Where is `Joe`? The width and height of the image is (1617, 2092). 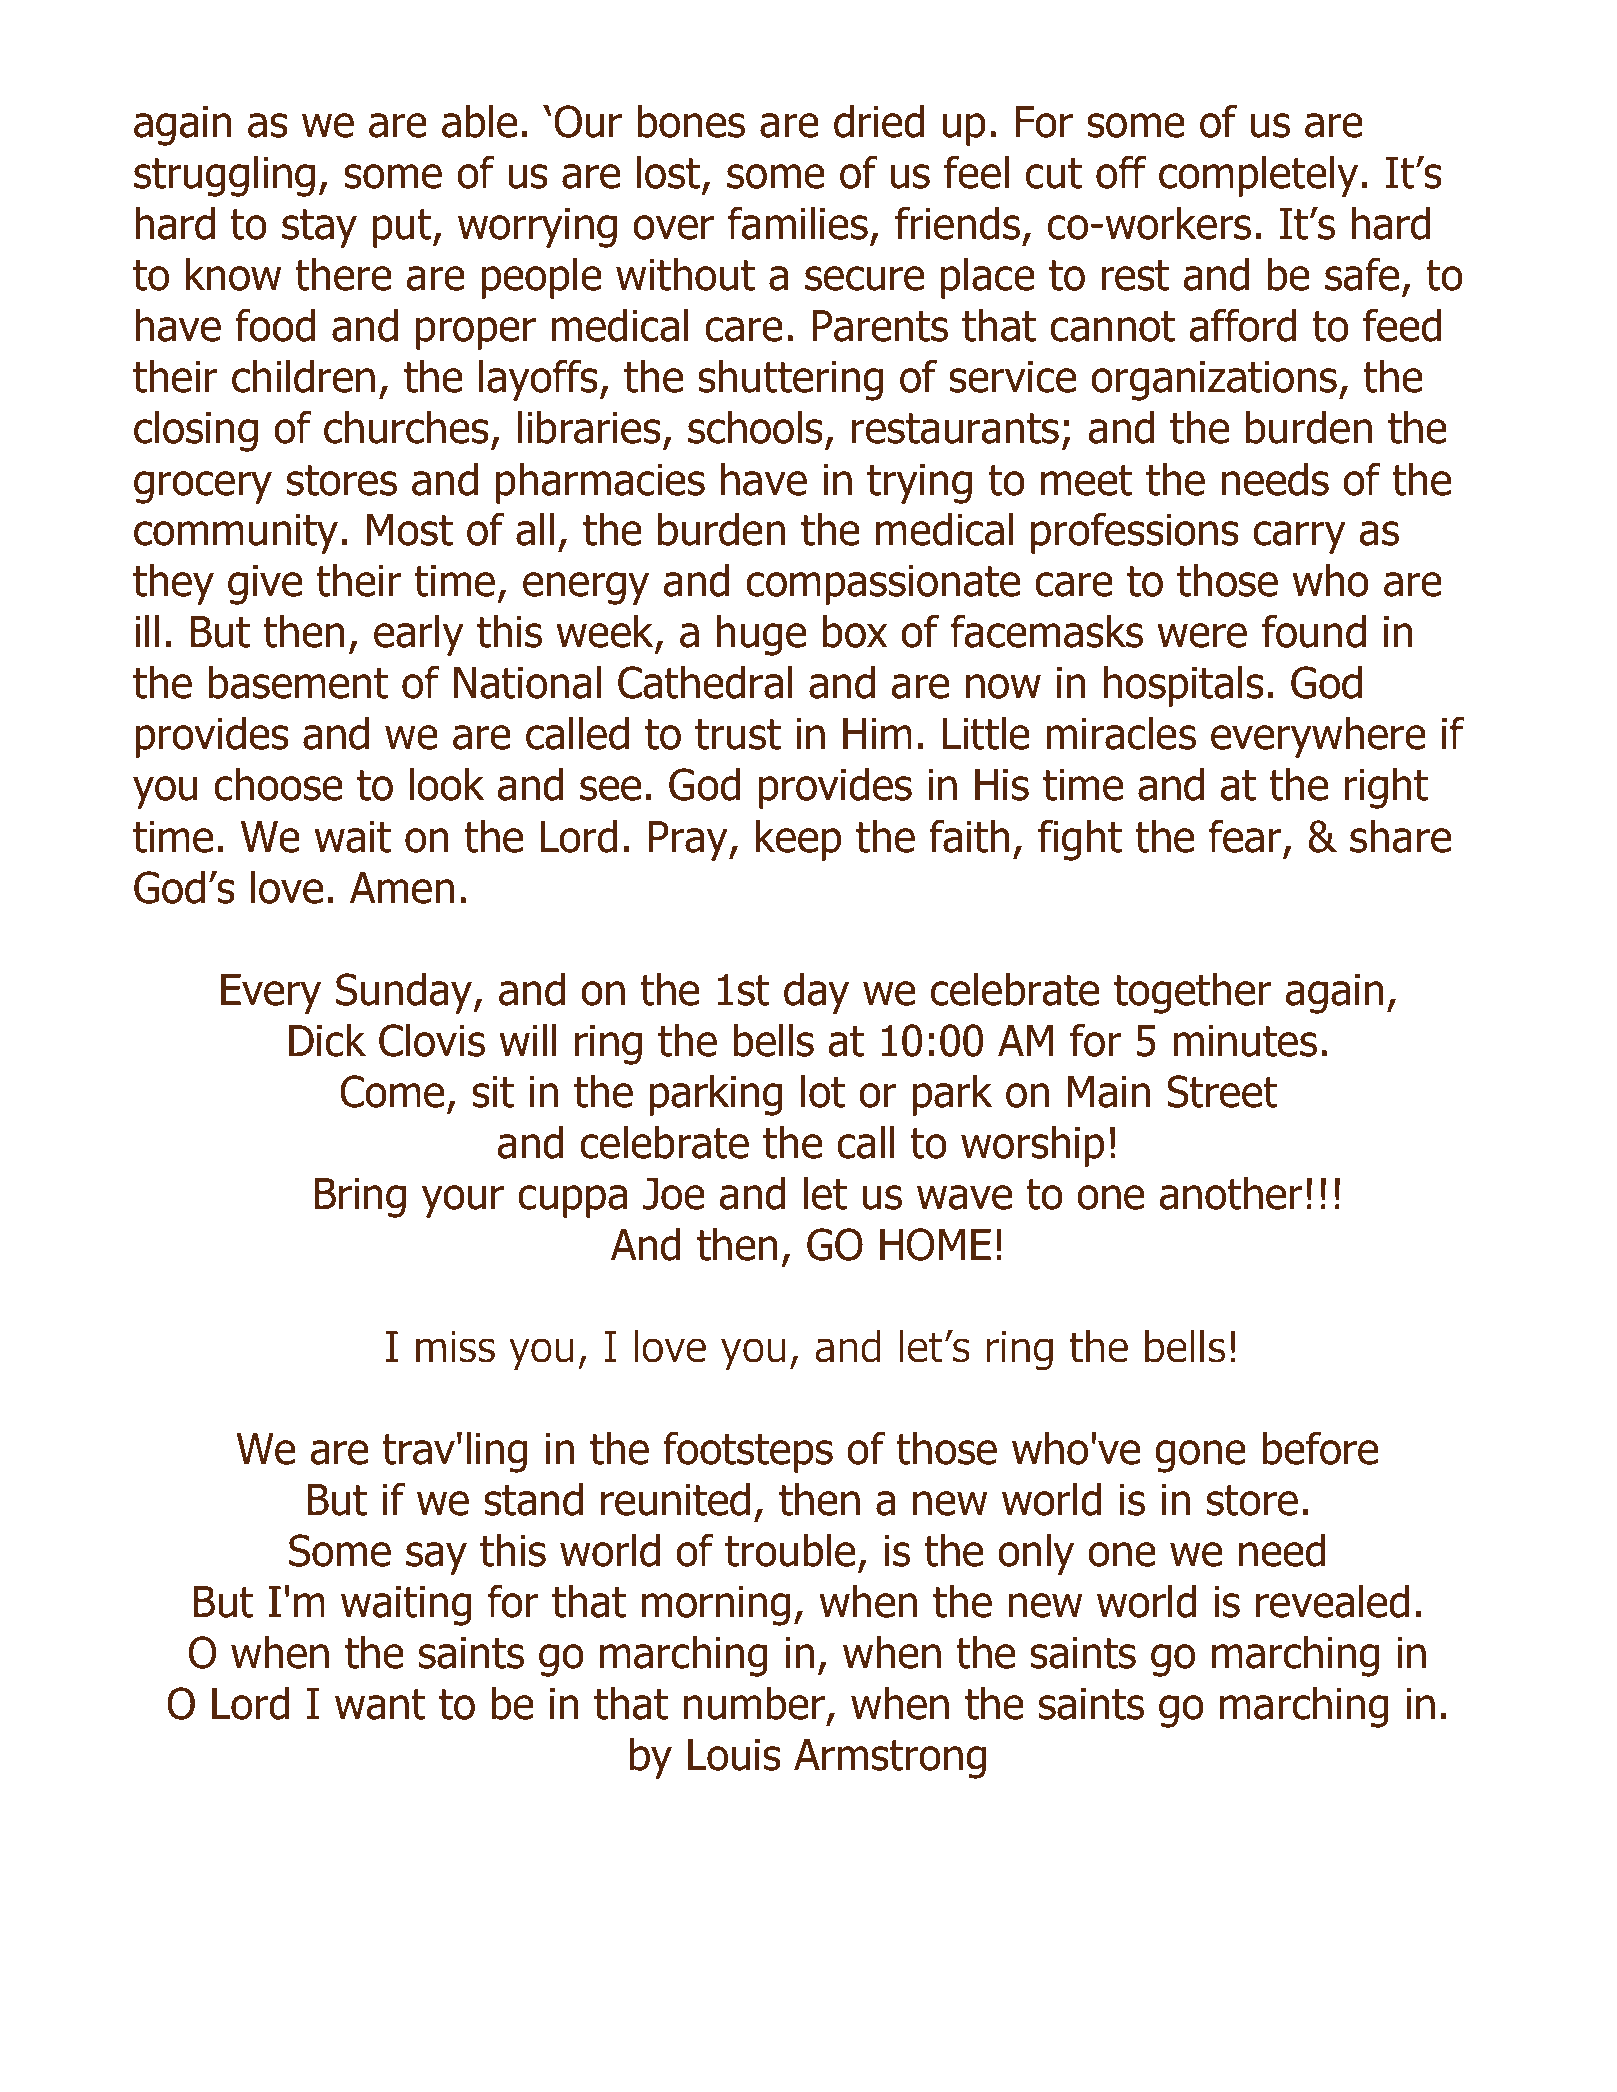 Joe is located at coordinates (674, 1194).
